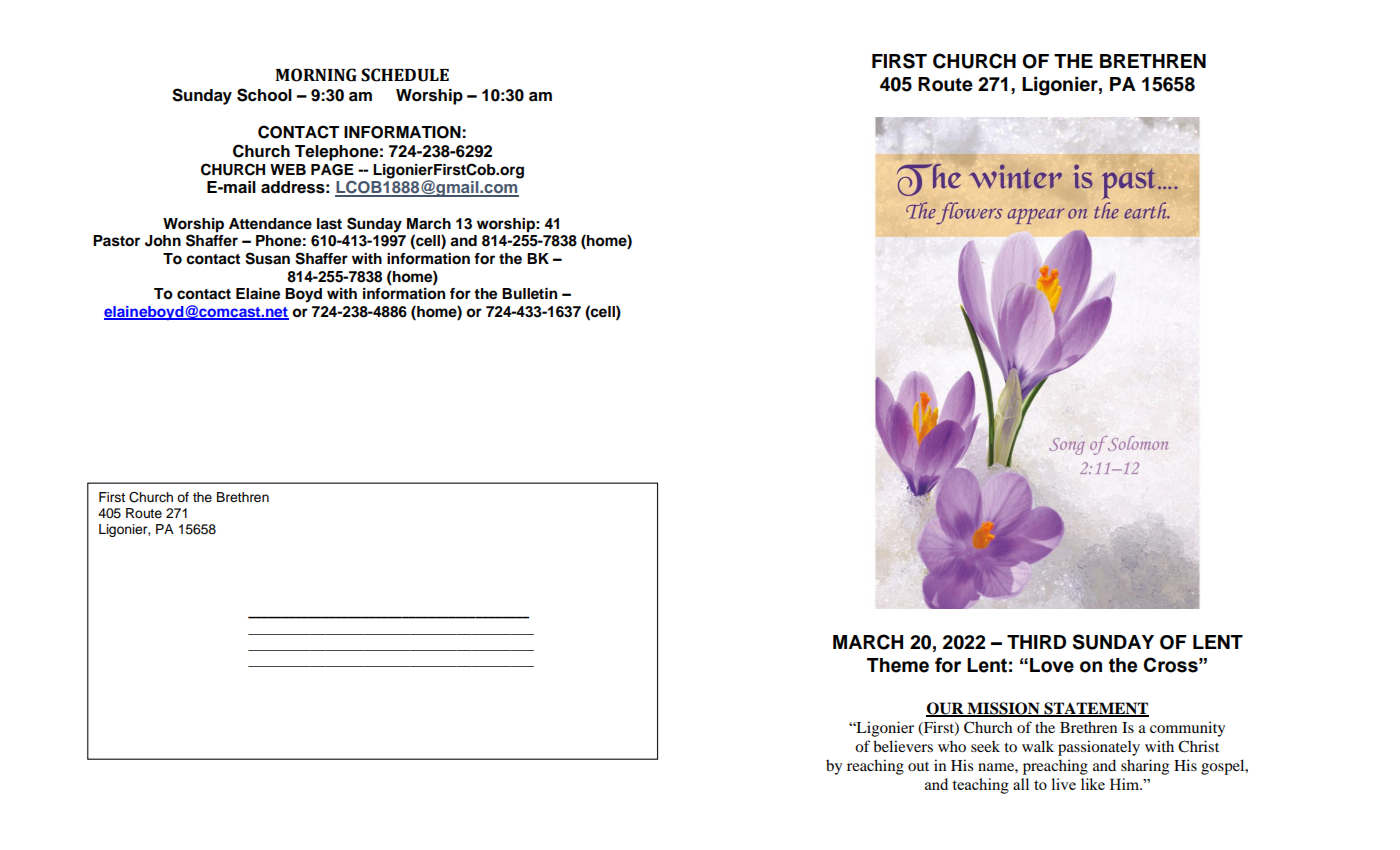 The width and height of the screenshot is (1400, 850). What do you see at coordinates (1064, 784) in the screenshot?
I see `live` at bounding box center [1064, 784].
